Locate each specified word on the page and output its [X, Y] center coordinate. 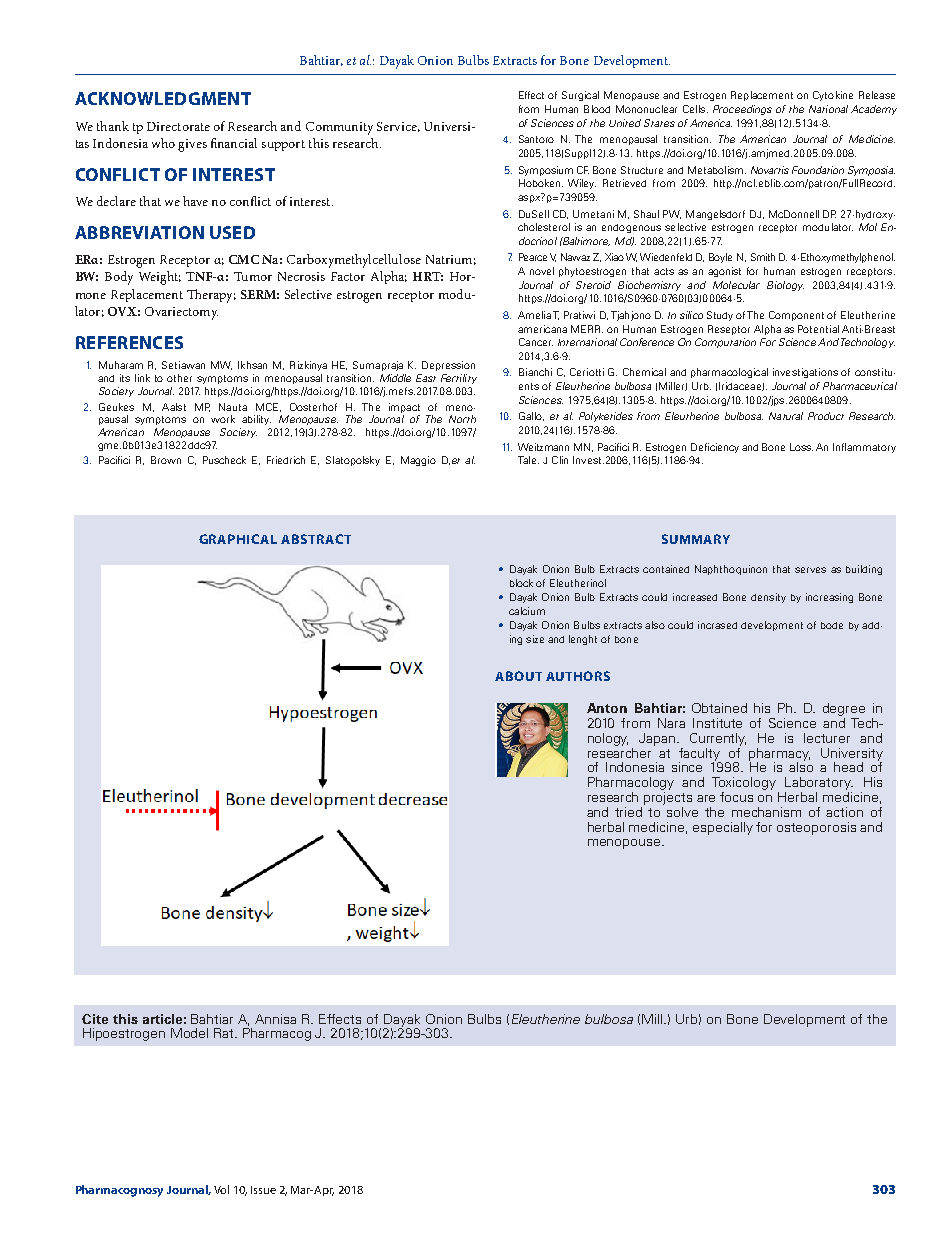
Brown [166, 460]
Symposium [546, 171]
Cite [95, 1019]
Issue [263, 1190]
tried [630, 810]
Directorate [178, 126]
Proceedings [742, 110]
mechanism [766, 812]
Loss [801, 447]
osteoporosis [816, 828]
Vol [221, 1189]
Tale [528, 460]
